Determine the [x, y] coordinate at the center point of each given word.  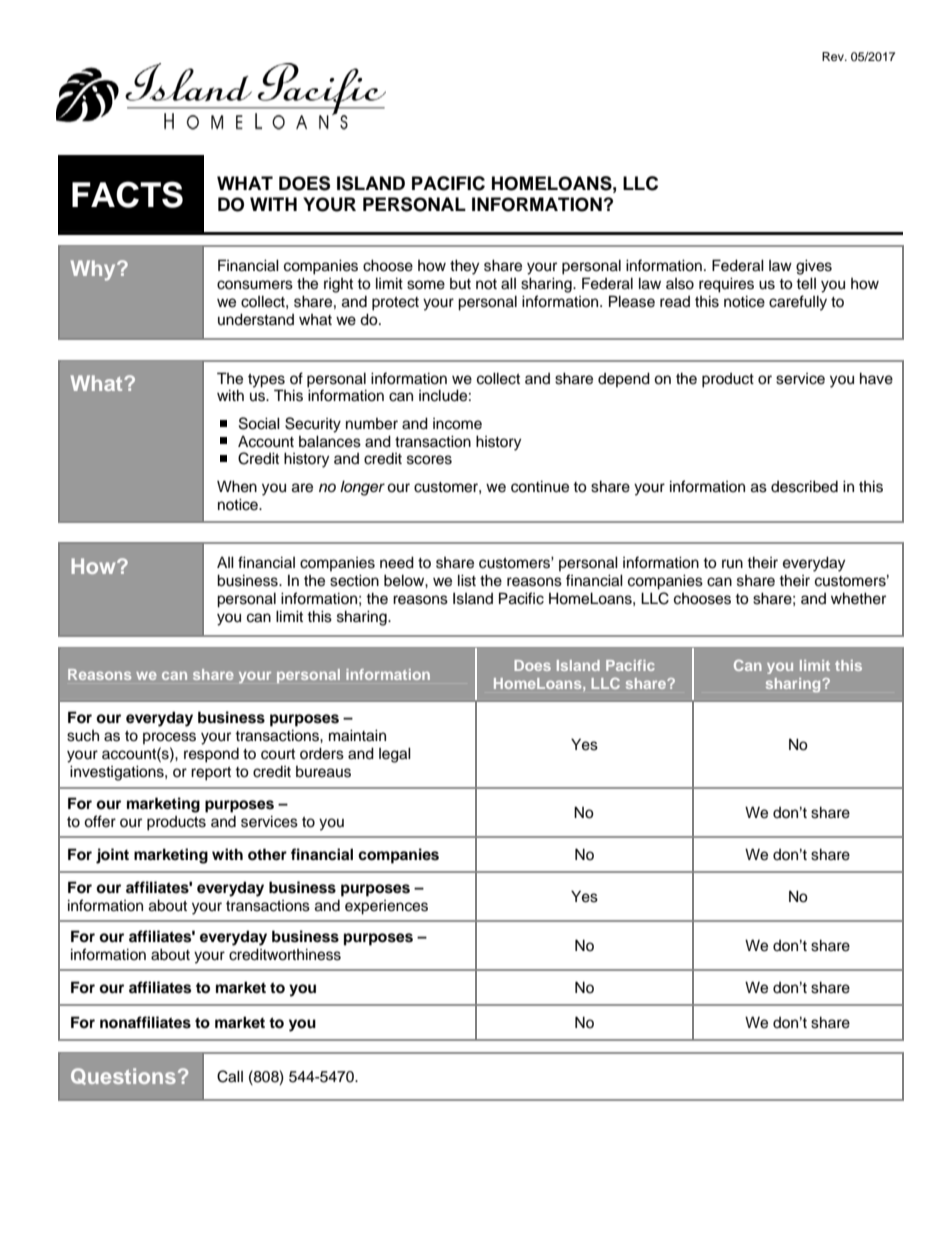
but [460, 284]
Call [230, 1076]
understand [256, 319]
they [464, 267]
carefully [798, 303]
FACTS [127, 194]
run [732, 563]
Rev [834, 56]
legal [395, 755]
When [237, 486]
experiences [386, 907]
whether [858, 598]
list [467, 580]
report [211, 774]
